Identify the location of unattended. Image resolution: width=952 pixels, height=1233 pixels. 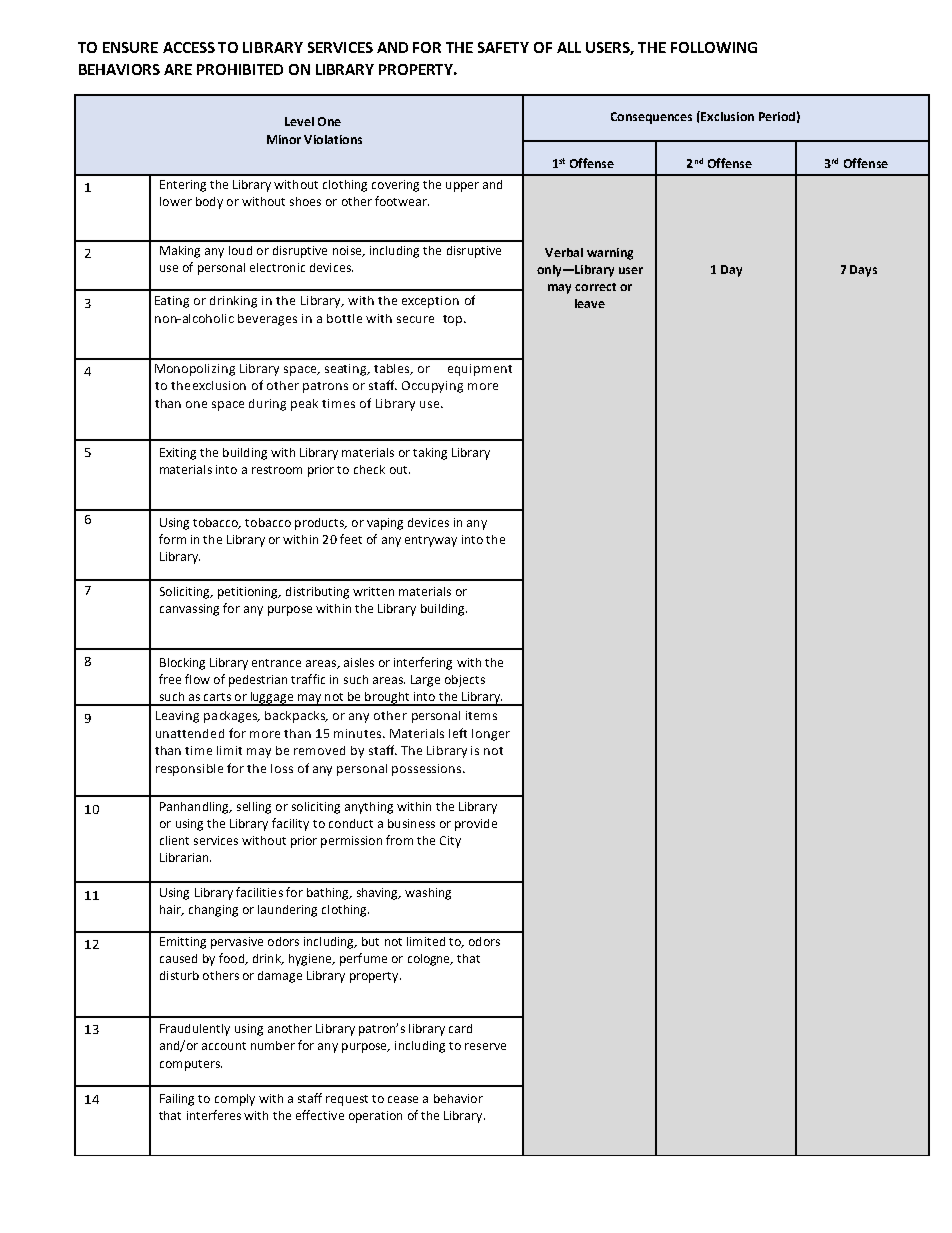
(190, 733).
